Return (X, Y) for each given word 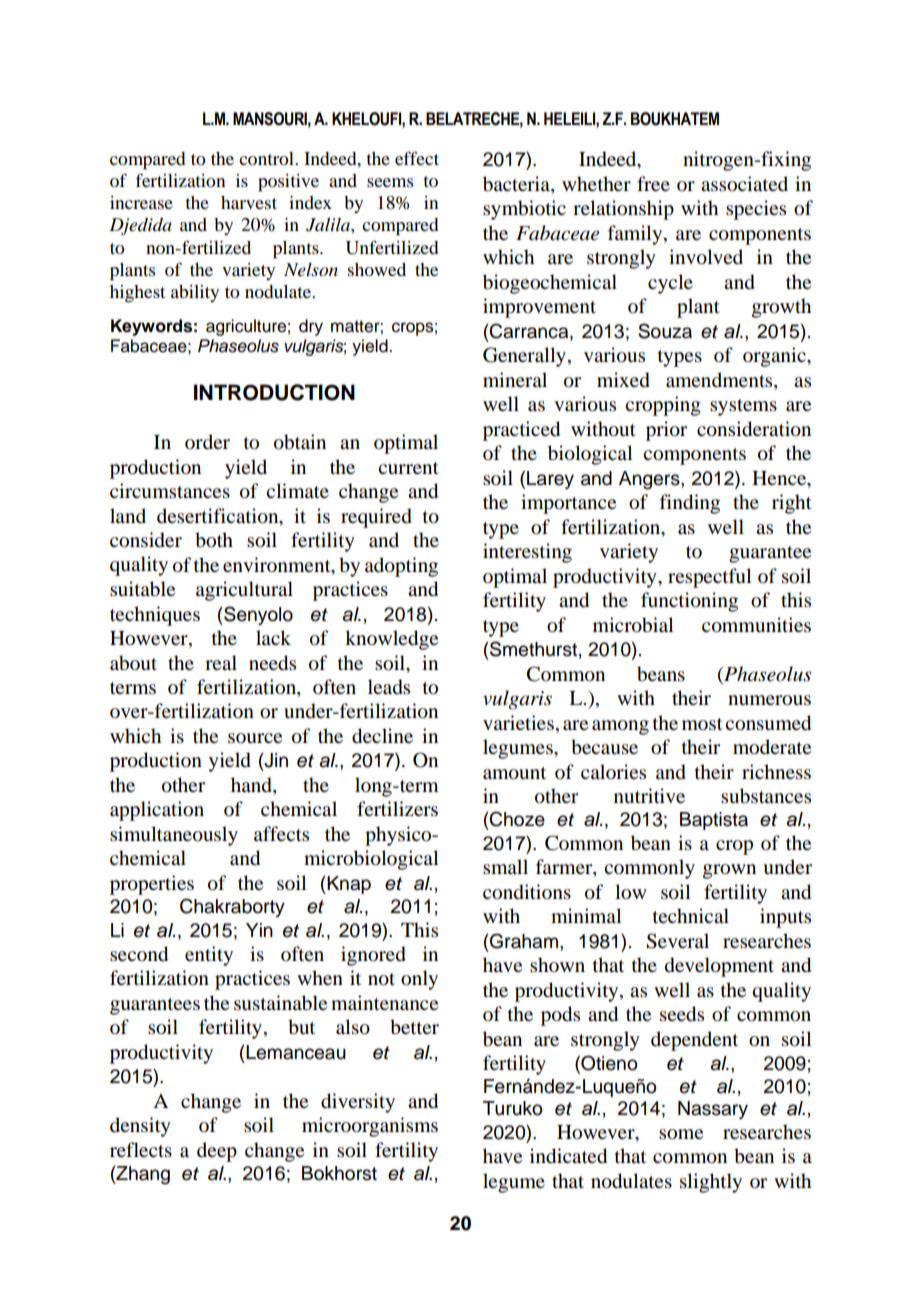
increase (141, 202)
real (221, 663)
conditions (527, 892)
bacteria (517, 185)
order (207, 442)
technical (691, 916)
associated (744, 184)
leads (389, 687)
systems (743, 407)
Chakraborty (232, 907)
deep (217, 1152)
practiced (521, 431)
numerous (769, 700)
